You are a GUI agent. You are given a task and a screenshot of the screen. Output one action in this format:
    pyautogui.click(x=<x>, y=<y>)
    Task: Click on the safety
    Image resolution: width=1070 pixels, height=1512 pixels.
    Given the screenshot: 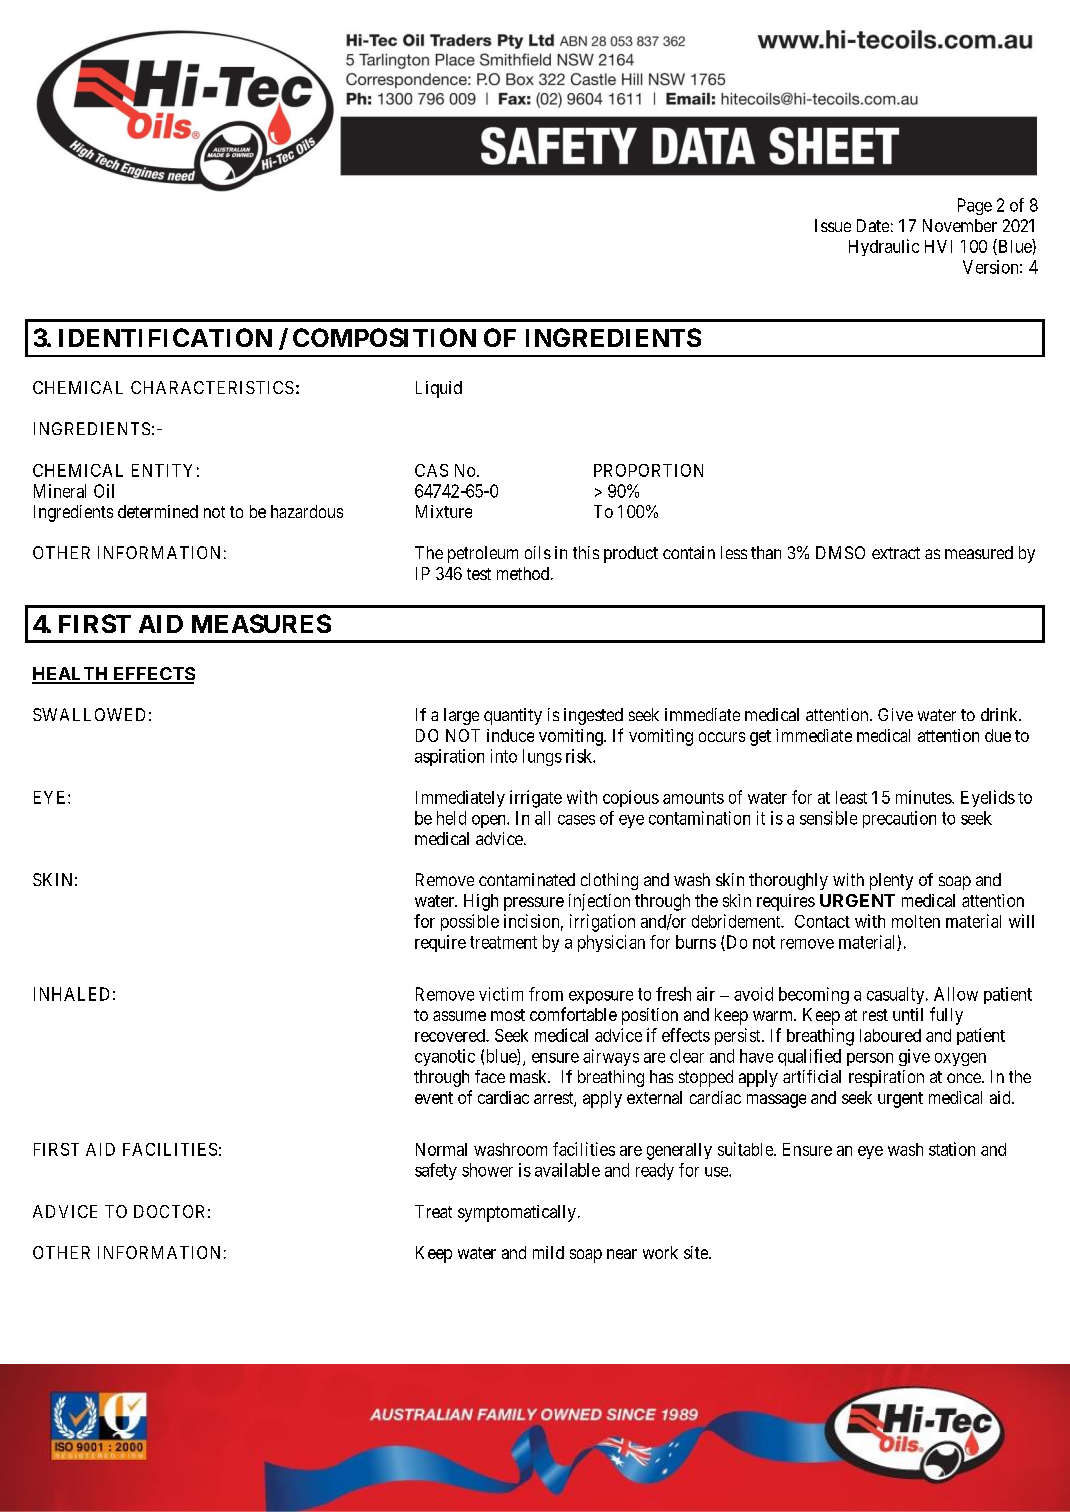 What is the action you would take?
    pyautogui.click(x=436, y=1171)
